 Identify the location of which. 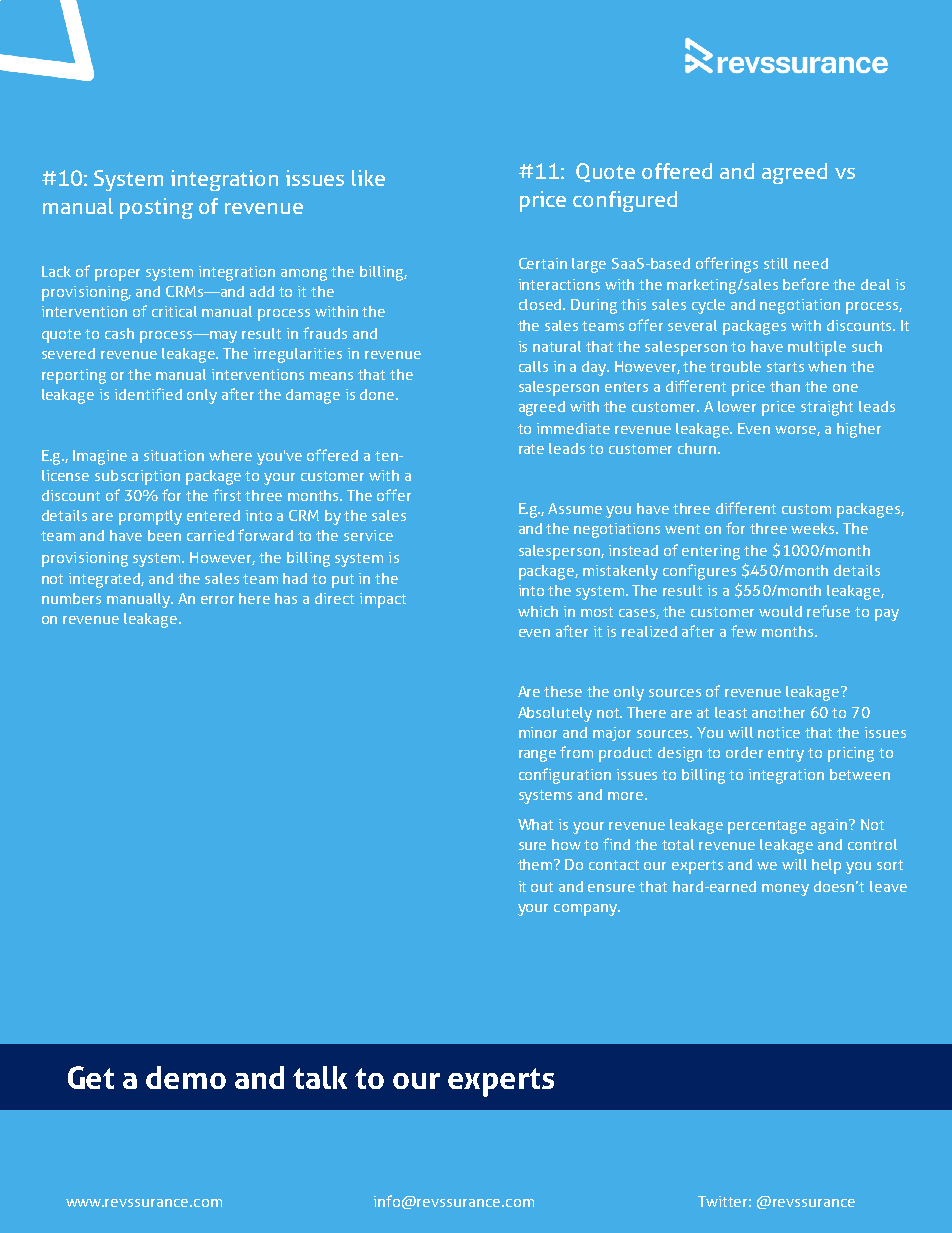
(538, 611).
